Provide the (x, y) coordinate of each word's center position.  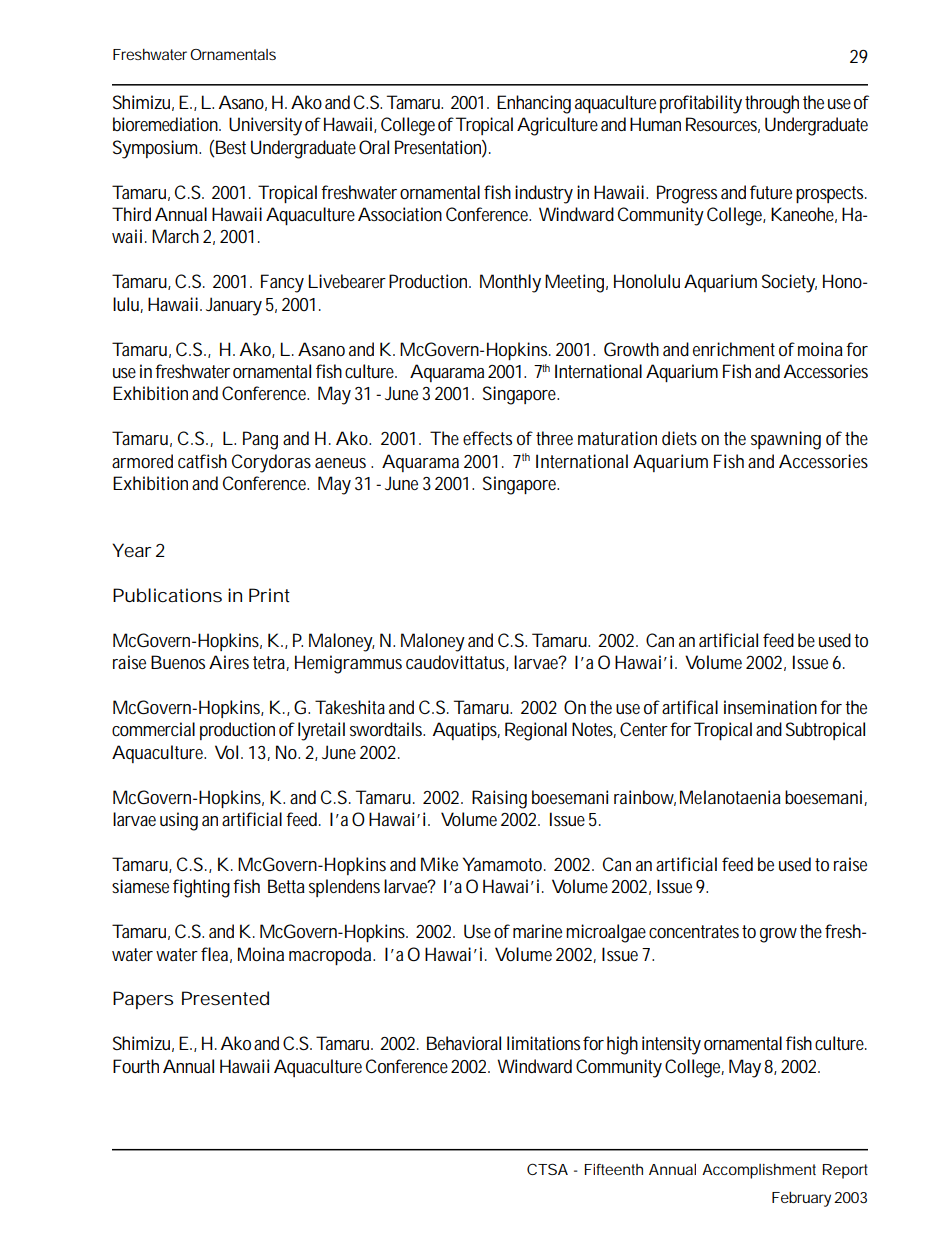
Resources (723, 125)
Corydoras (271, 463)
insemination (770, 707)
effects (487, 438)
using (179, 821)
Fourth (136, 1066)
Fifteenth (614, 1169)
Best (230, 147)
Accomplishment (759, 1171)
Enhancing (534, 104)
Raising (499, 799)
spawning (786, 440)
